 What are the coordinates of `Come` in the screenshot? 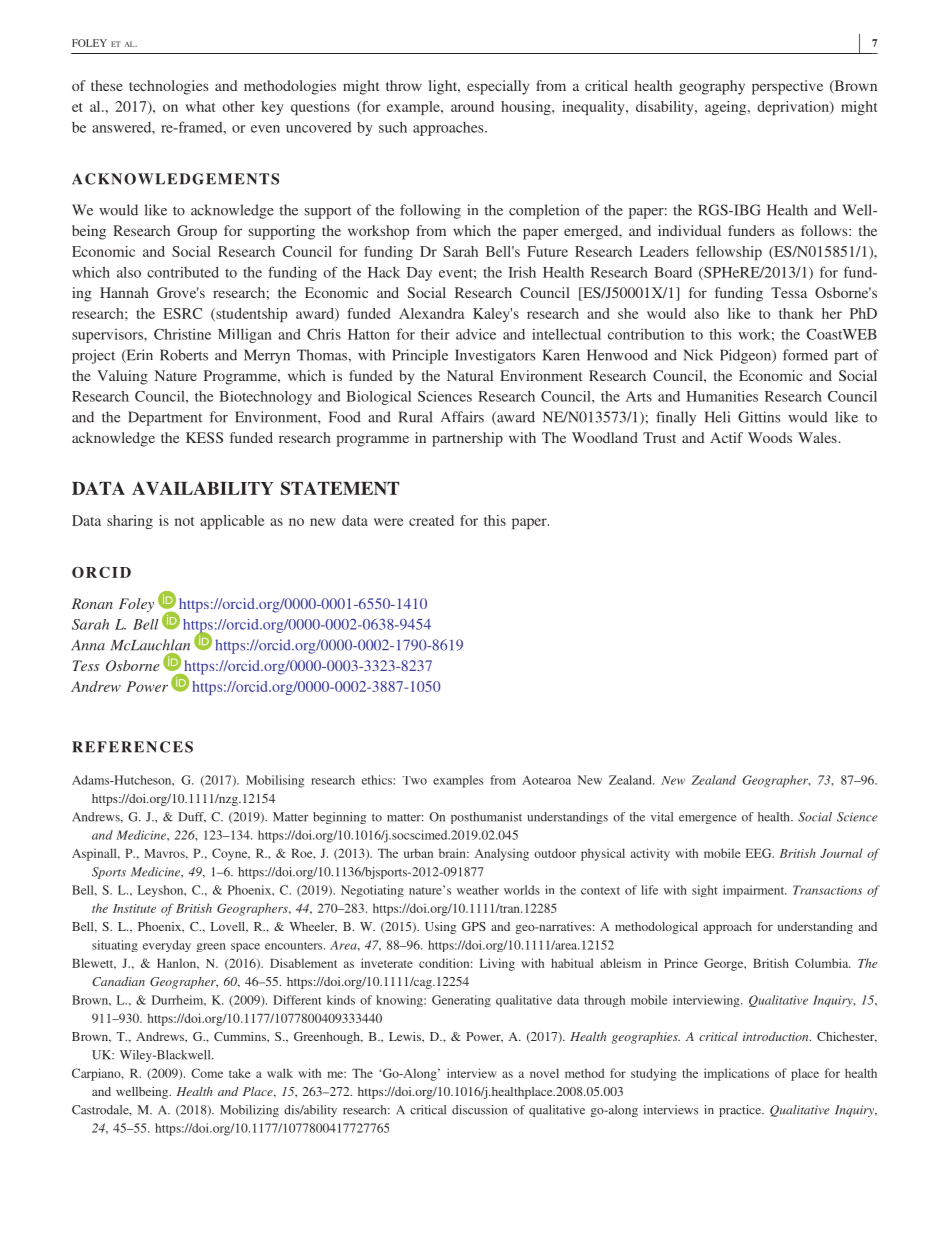 It's located at (207, 1073).
